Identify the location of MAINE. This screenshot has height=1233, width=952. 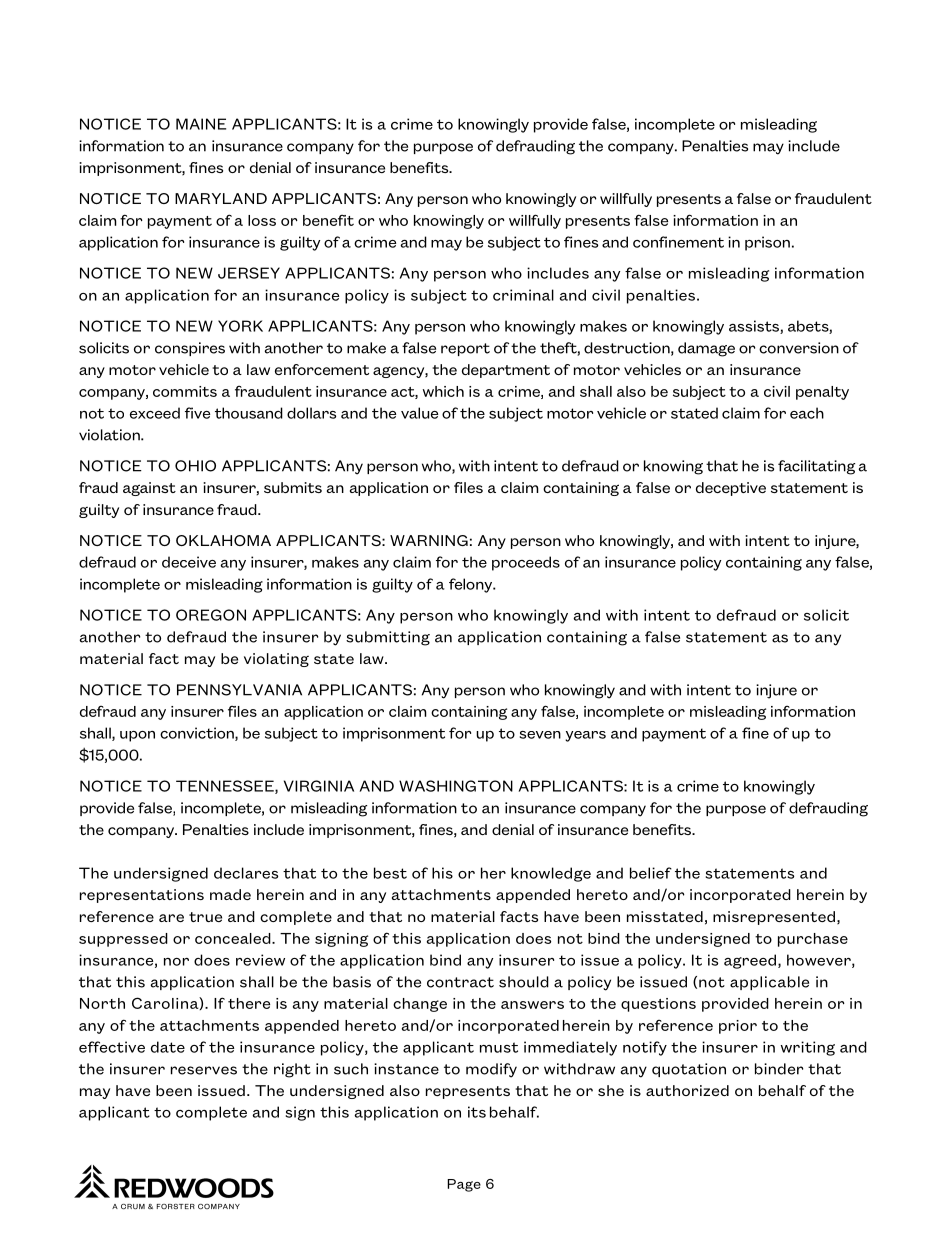
(201, 124).
